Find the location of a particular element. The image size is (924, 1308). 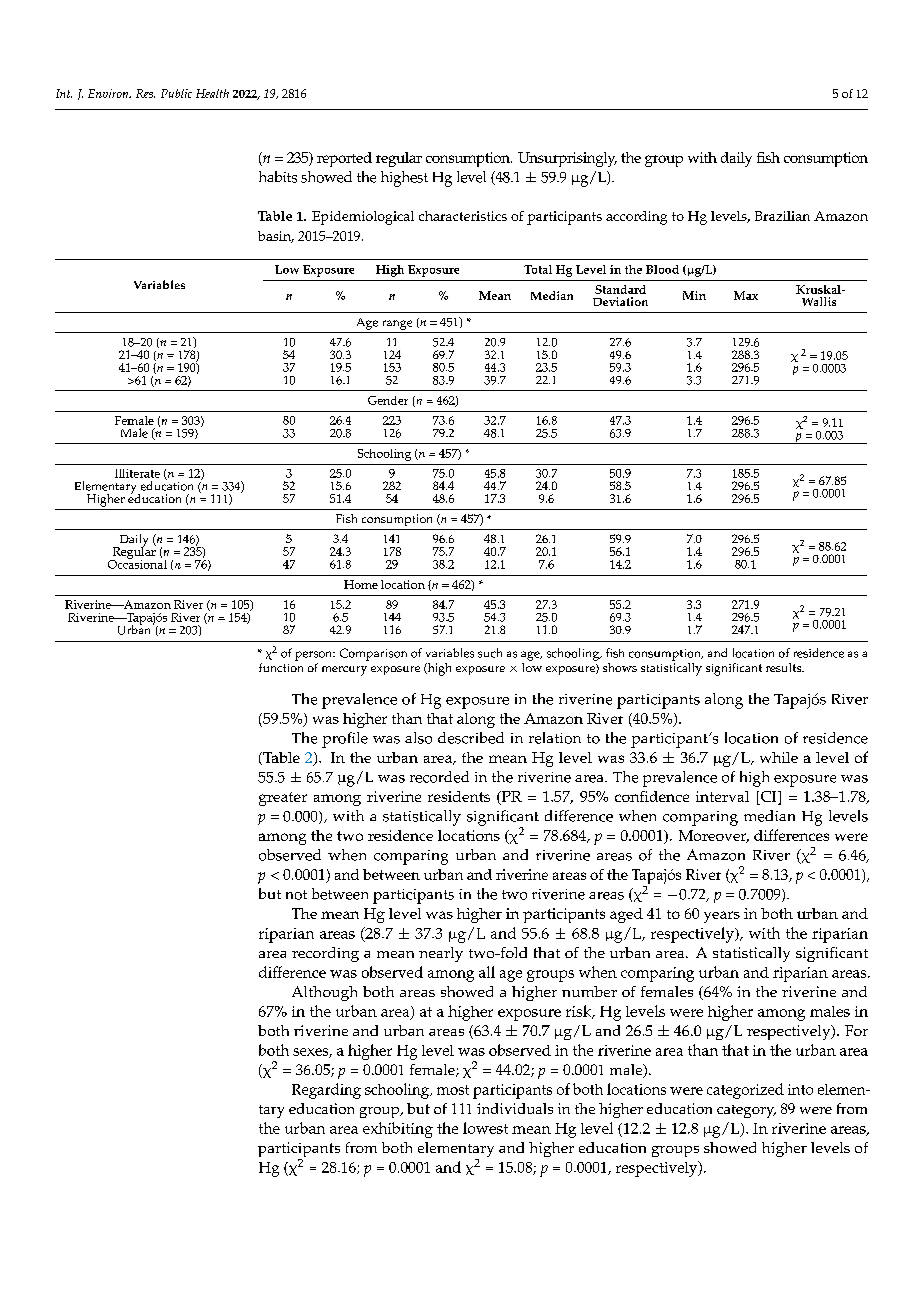

residents is located at coordinates (459, 796).
